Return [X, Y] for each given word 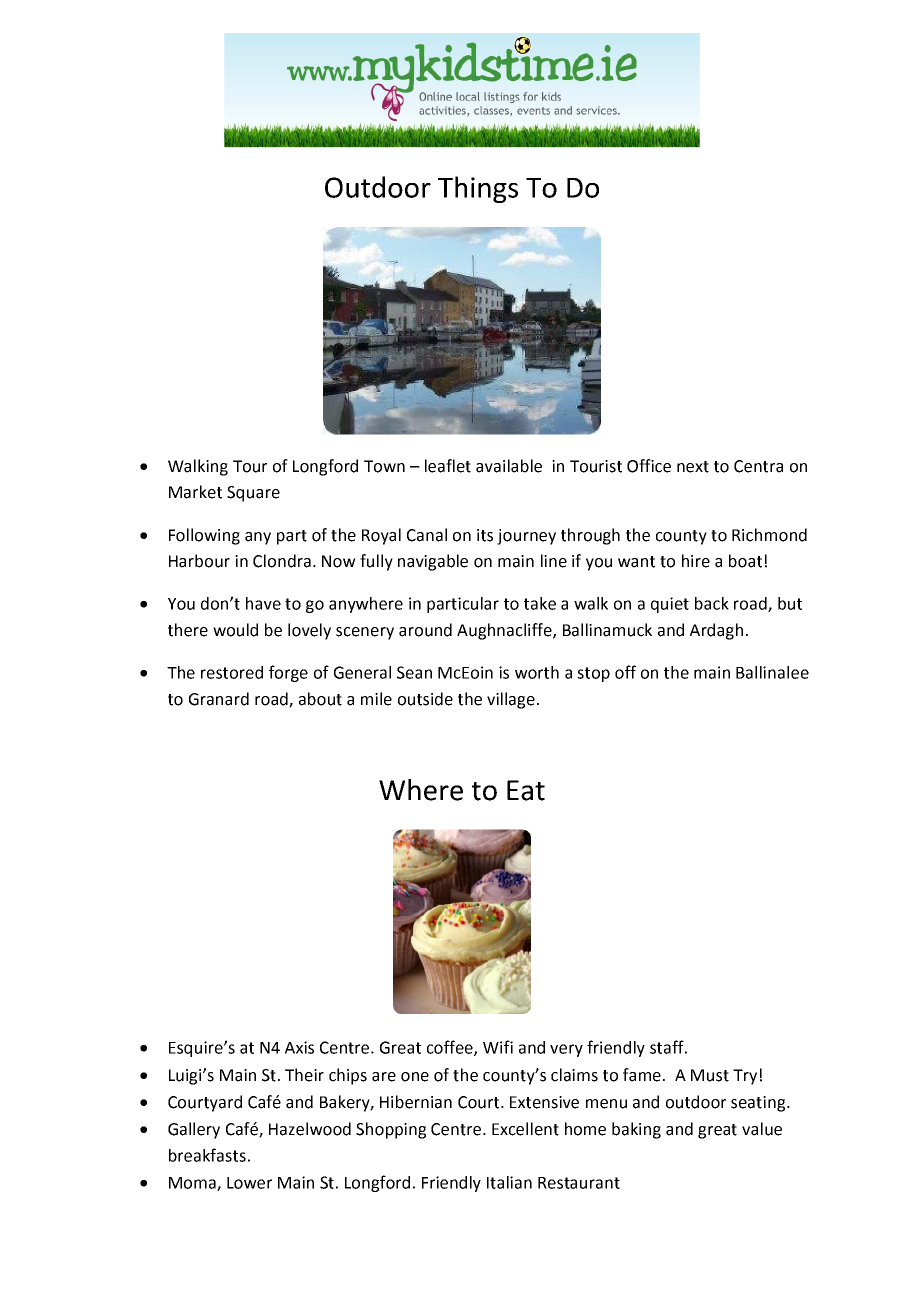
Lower [249, 1183]
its [485, 535]
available [509, 466]
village [511, 700]
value [762, 1129]
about [320, 699]
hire [696, 561]
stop [593, 674]
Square [253, 494]
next [693, 467]
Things [478, 189]
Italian [509, 1182]
